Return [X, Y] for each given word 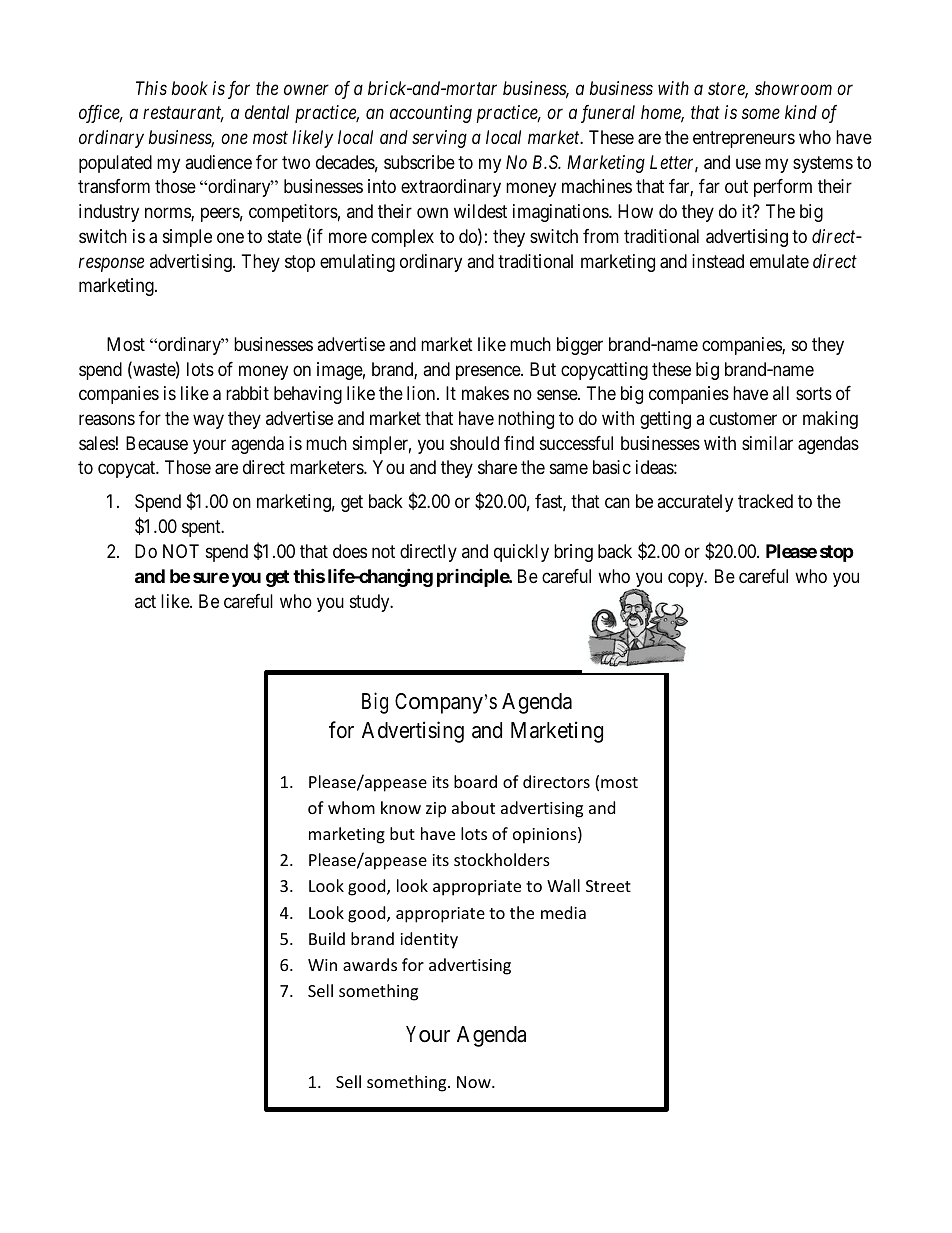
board [475, 781]
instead [718, 261]
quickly [521, 553]
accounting [431, 114]
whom [351, 807]
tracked [765, 501]
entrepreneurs [744, 139]
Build [327, 938]
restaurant [183, 114]
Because [157, 443]
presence [489, 372]
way [208, 422]
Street [608, 886]
